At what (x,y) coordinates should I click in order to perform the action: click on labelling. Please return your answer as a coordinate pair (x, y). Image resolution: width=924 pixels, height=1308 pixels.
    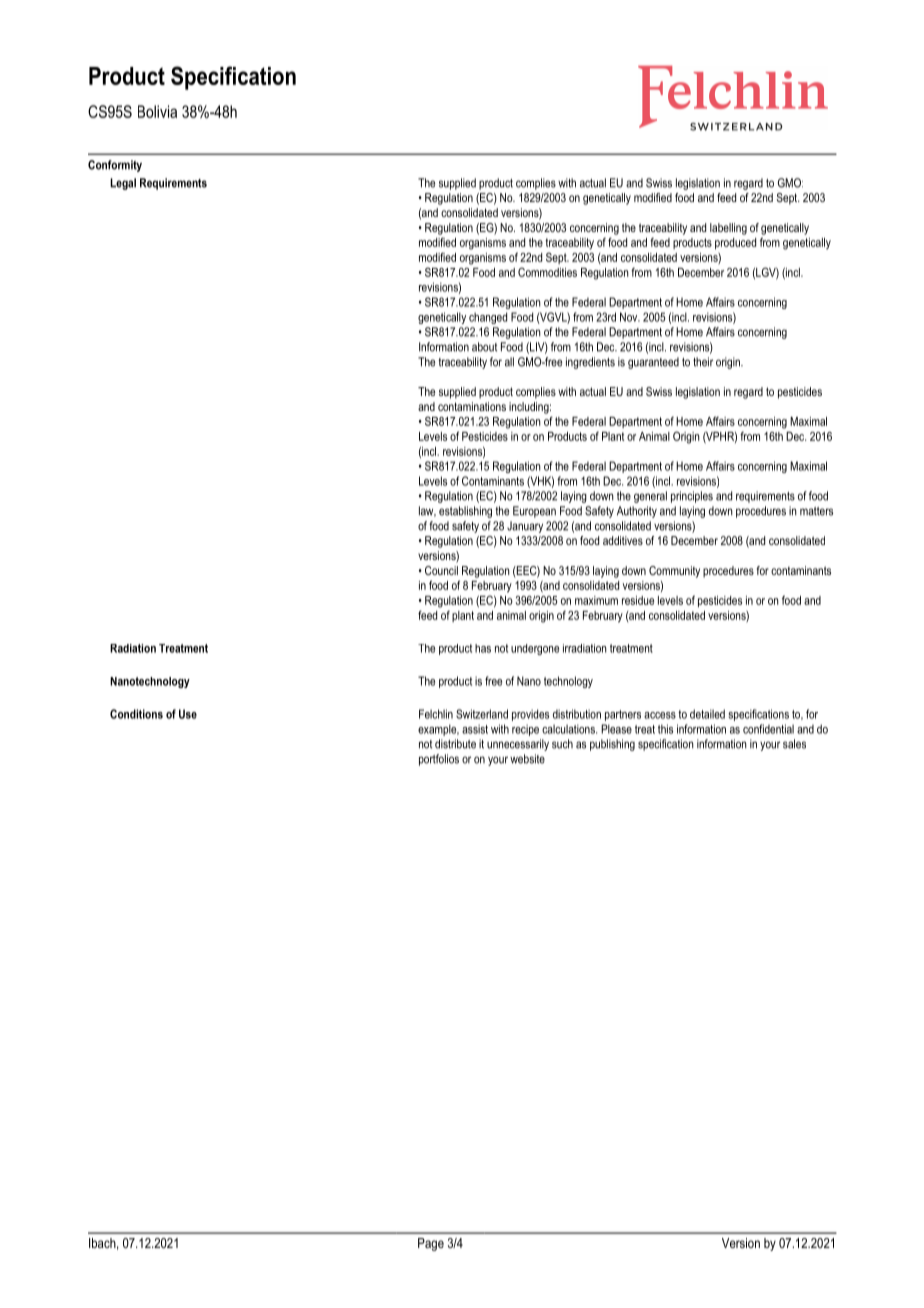
    Looking at the image, I should click on (728, 229).
